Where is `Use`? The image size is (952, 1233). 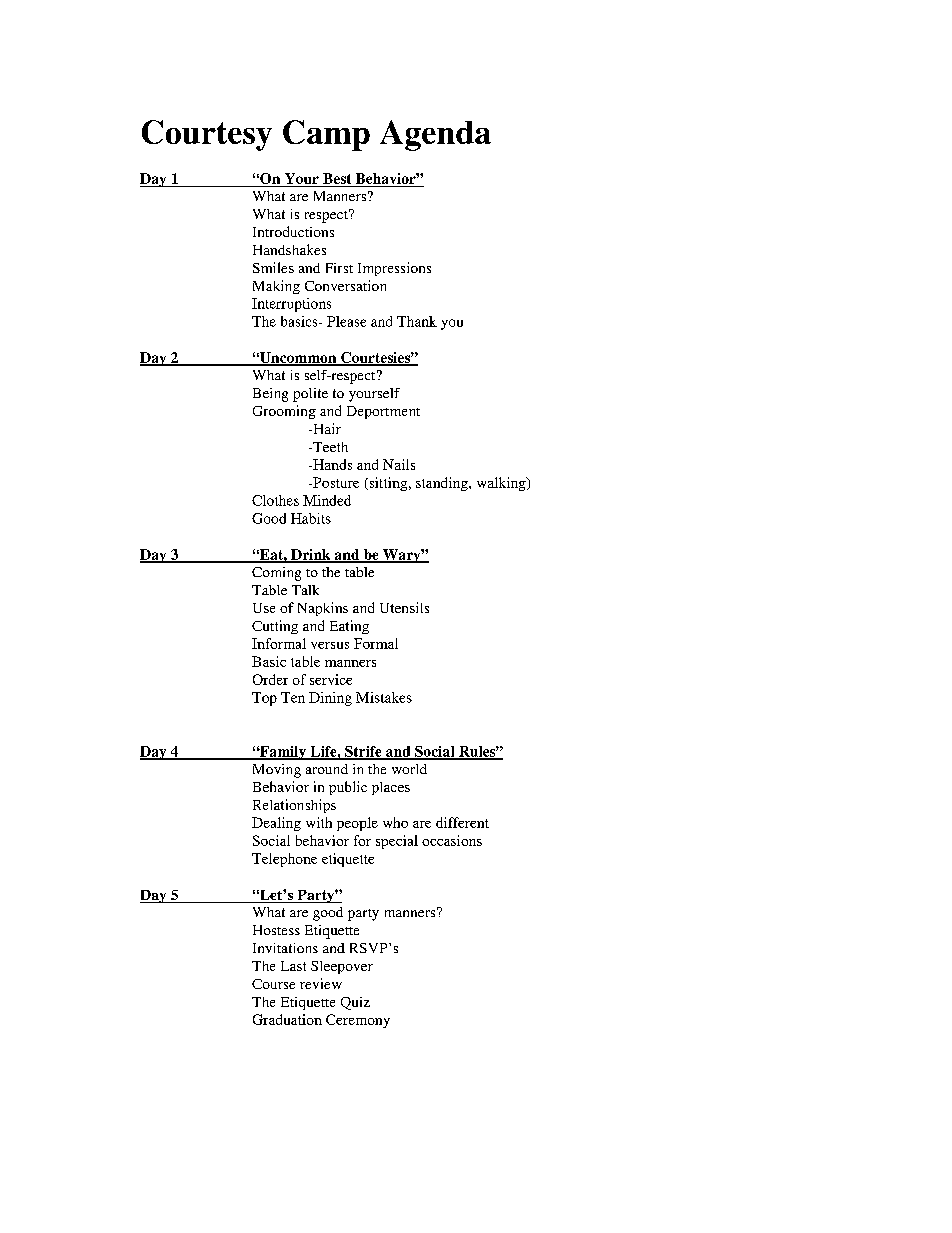 Use is located at coordinates (264, 608).
